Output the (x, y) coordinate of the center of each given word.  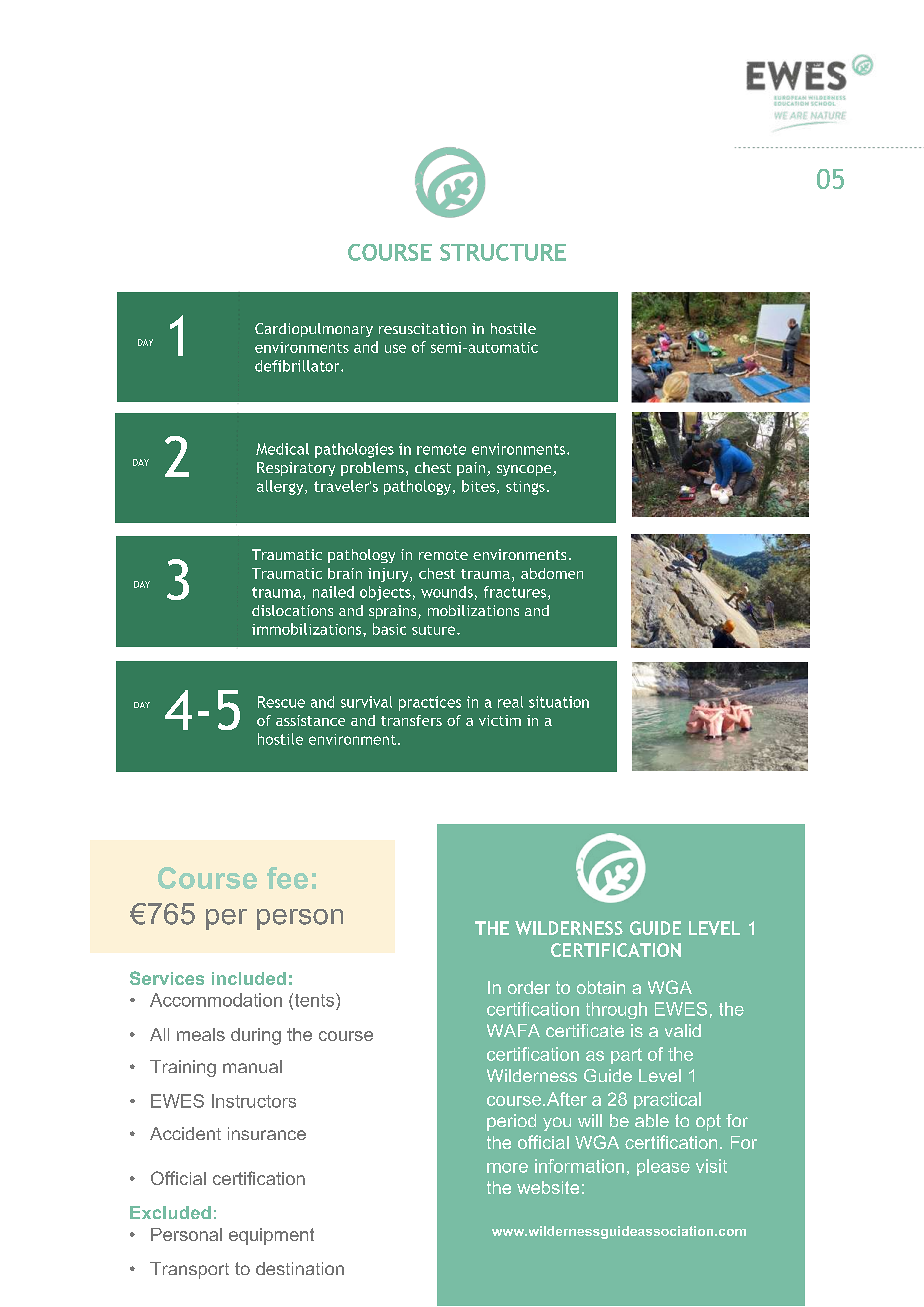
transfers (411, 720)
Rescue (281, 702)
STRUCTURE (503, 252)
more (507, 1168)
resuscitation (422, 328)
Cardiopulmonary (314, 330)
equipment (271, 1236)
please (663, 1167)
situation (559, 702)
